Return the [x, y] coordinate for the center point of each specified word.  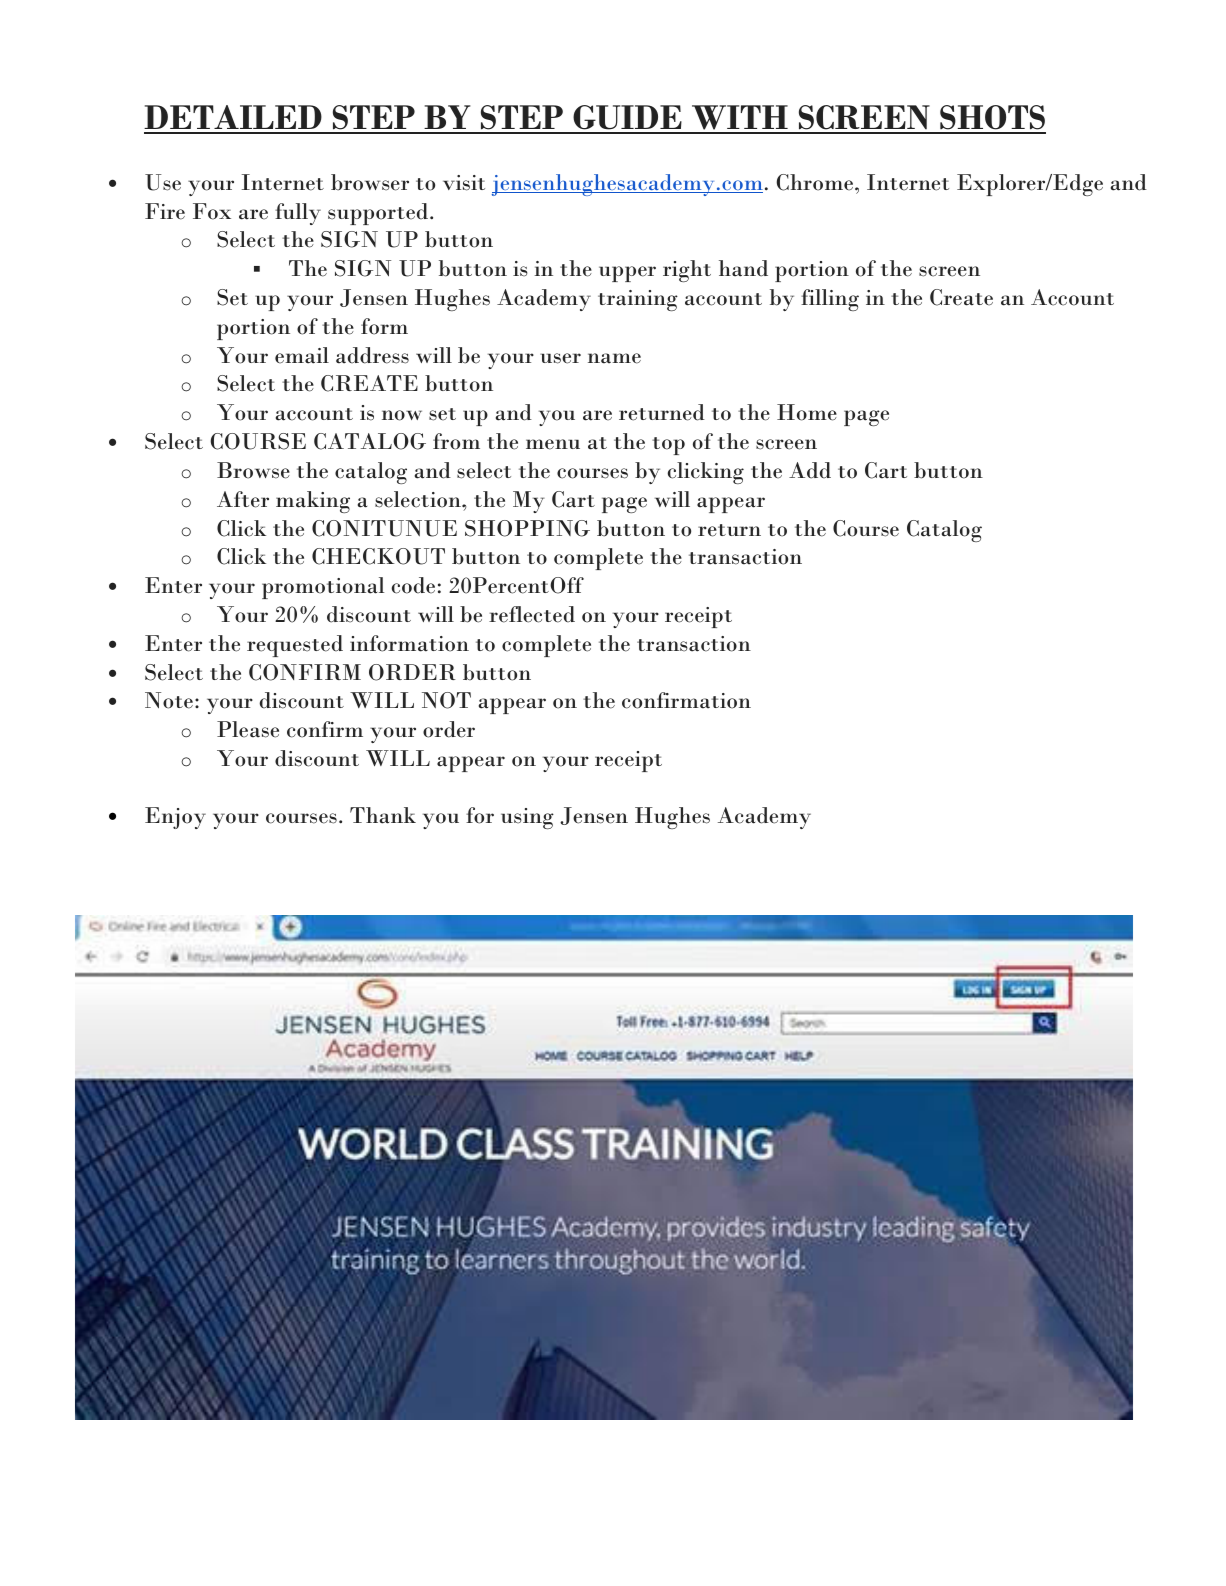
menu [553, 444]
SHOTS [992, 119]
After [243, 499]
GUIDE [627, 119]
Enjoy [175, 818]
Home [807, 412]
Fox [212, 211]
